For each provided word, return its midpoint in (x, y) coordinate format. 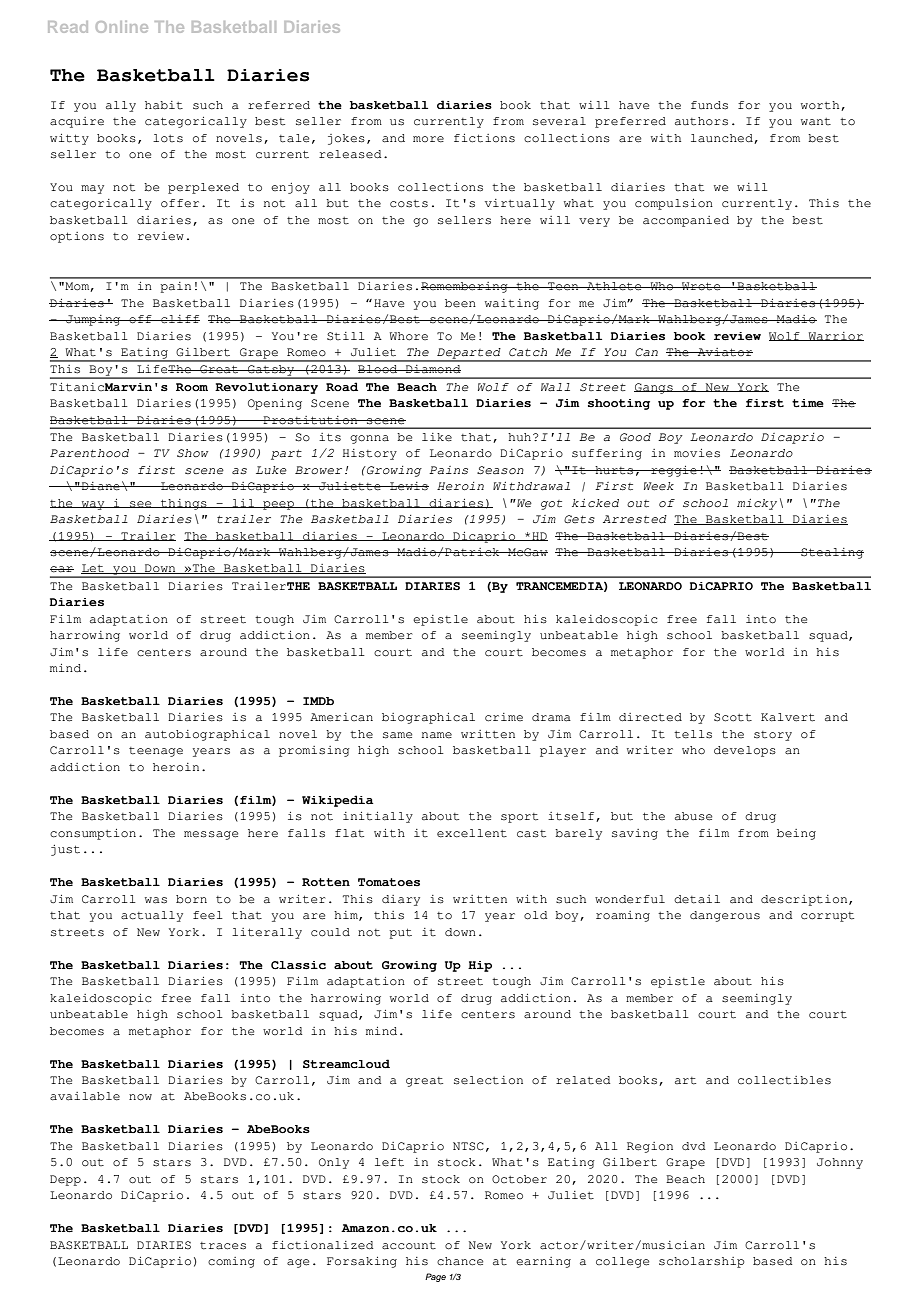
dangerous (725, 916)
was (156, 900)
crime (504, 717)
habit (164, 105)
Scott (733, 717)
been (460, 303)
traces (223, 1246)
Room (192, 387)
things (184, 504)
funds (709, 105)
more (428, 139)
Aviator (724, 352)
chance (460, 1261)
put (400, 934)
